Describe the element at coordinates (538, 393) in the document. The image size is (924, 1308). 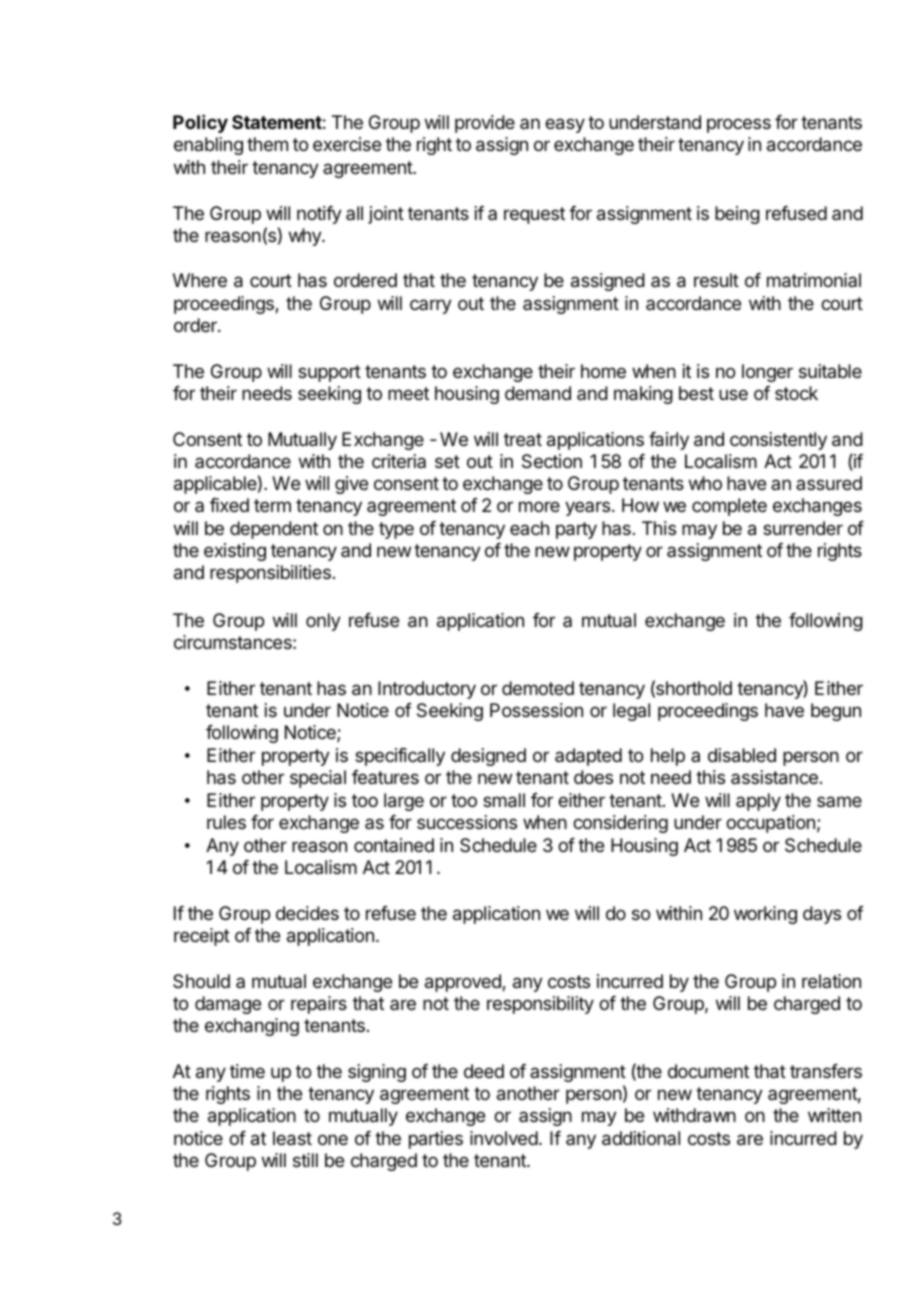
I see `demand` at that location.
